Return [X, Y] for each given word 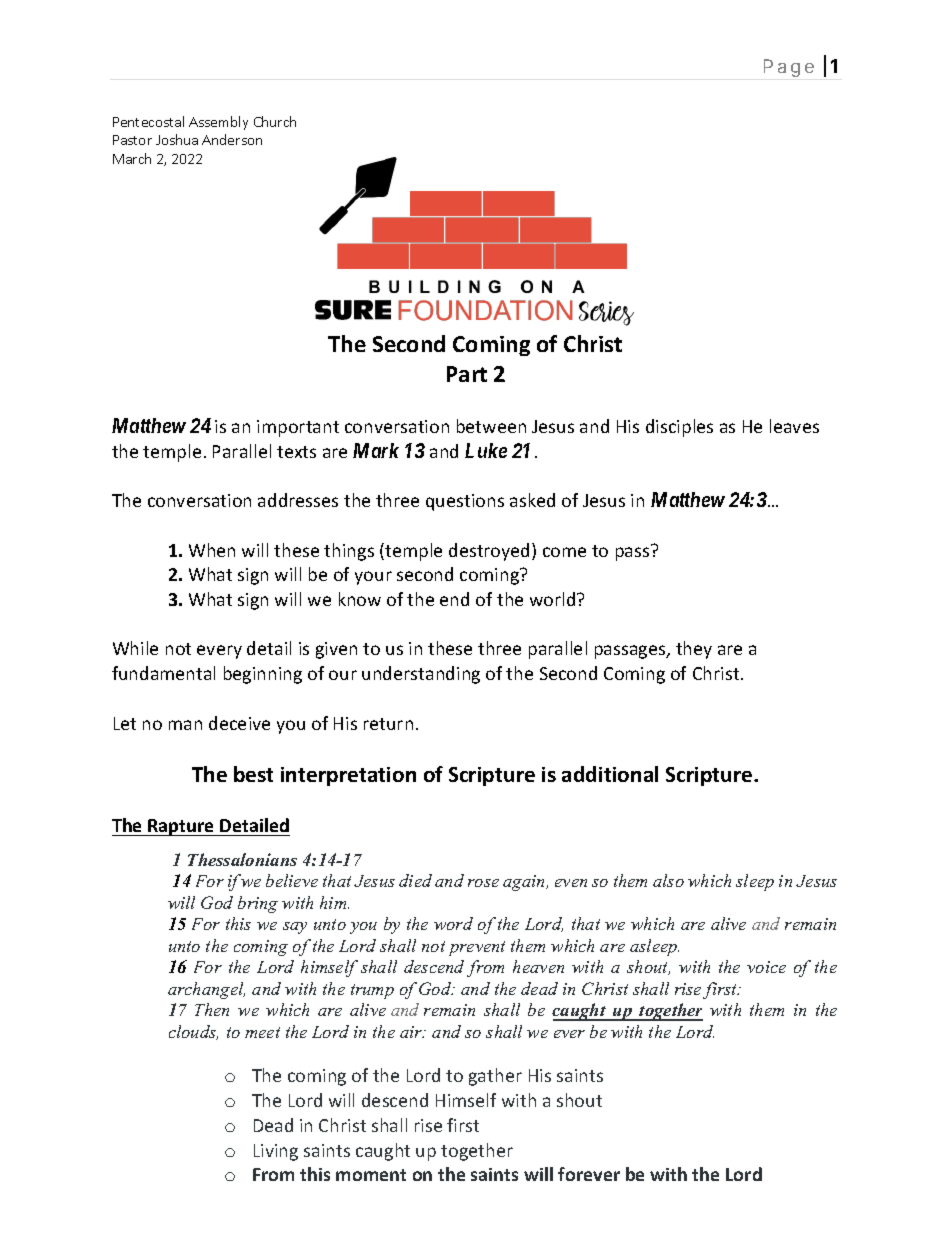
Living [276, 1152]
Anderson [232, 139]
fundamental [163, 673]
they [694, 650]
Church [275, 121]
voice [766, 967]
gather [495, 1077]
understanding [421, 675]
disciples [679, 428]
